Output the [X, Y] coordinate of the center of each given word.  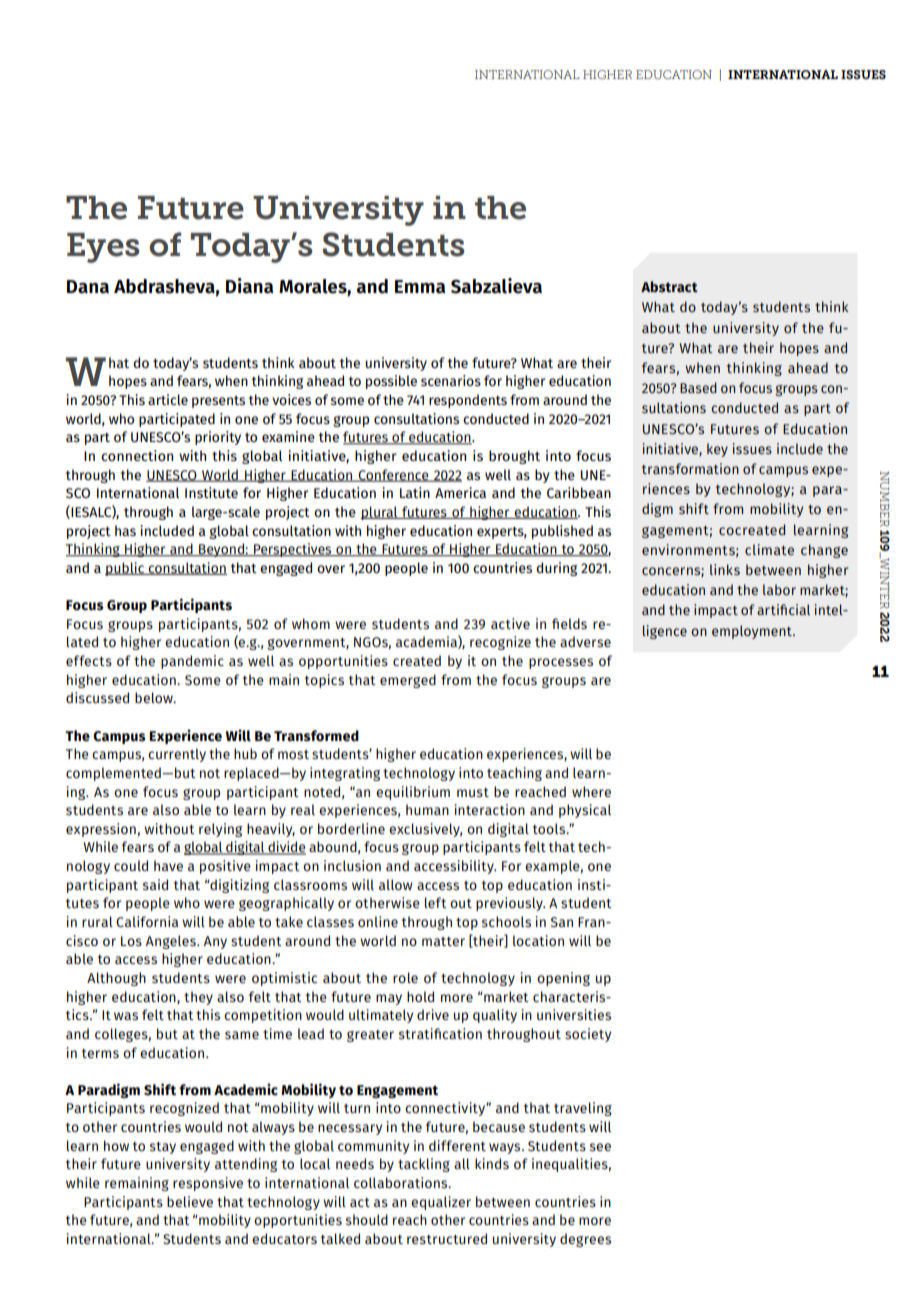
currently [177, 755]
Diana [249, 286]
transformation [690, 468]
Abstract [669, 287]
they [198, 998]
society [588, 1035]
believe [190, 1201]
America [460, 492]
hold [420, 996]
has [125, 530]
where [591, 791]
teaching [514, 774]
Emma [420, 287]
